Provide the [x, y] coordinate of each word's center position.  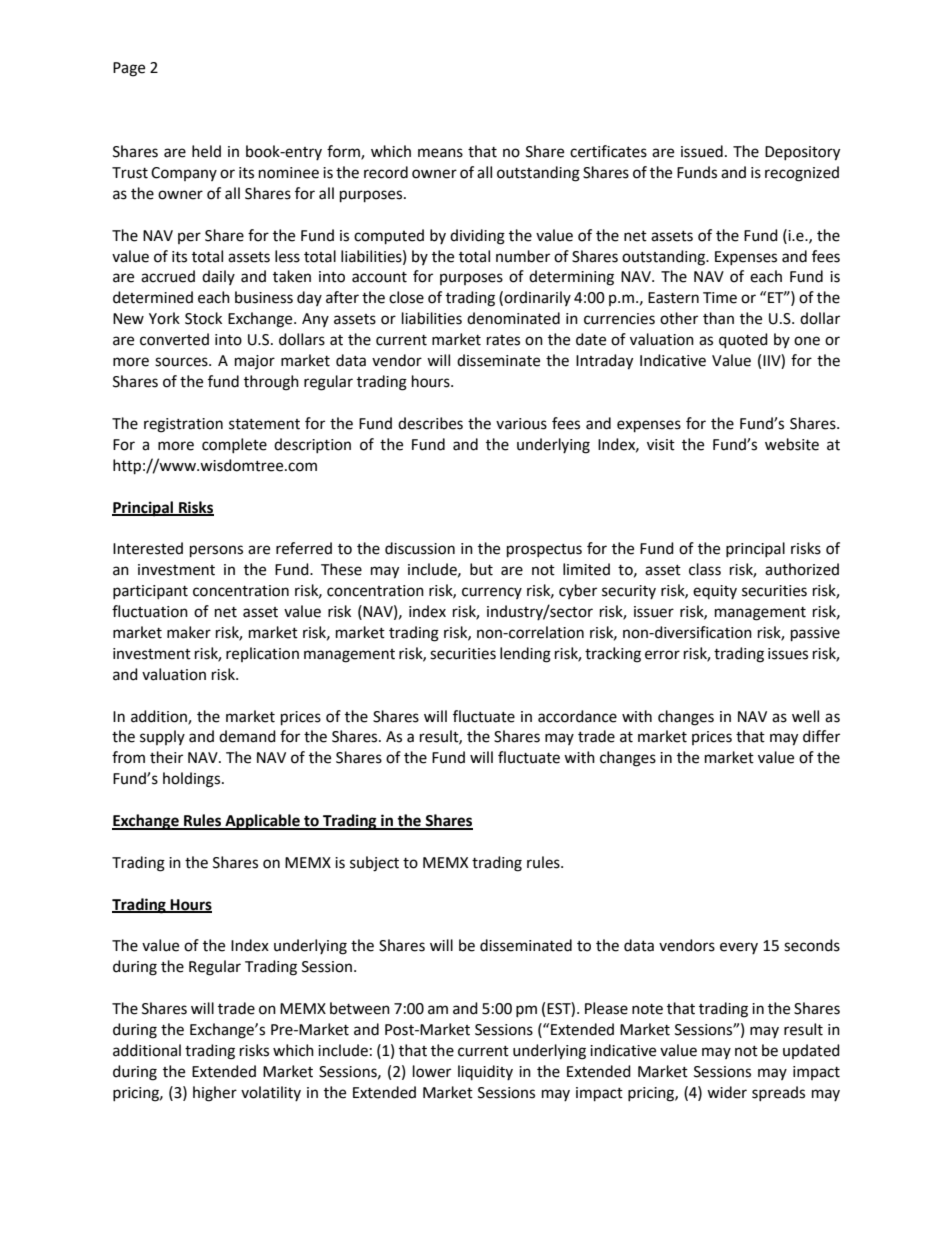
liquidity [485, 1072]
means [440, 153]
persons [216, 551]
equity [715, 592]
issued [702, 151]
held [206, 151]
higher [215, 1094]
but [481, 569]
